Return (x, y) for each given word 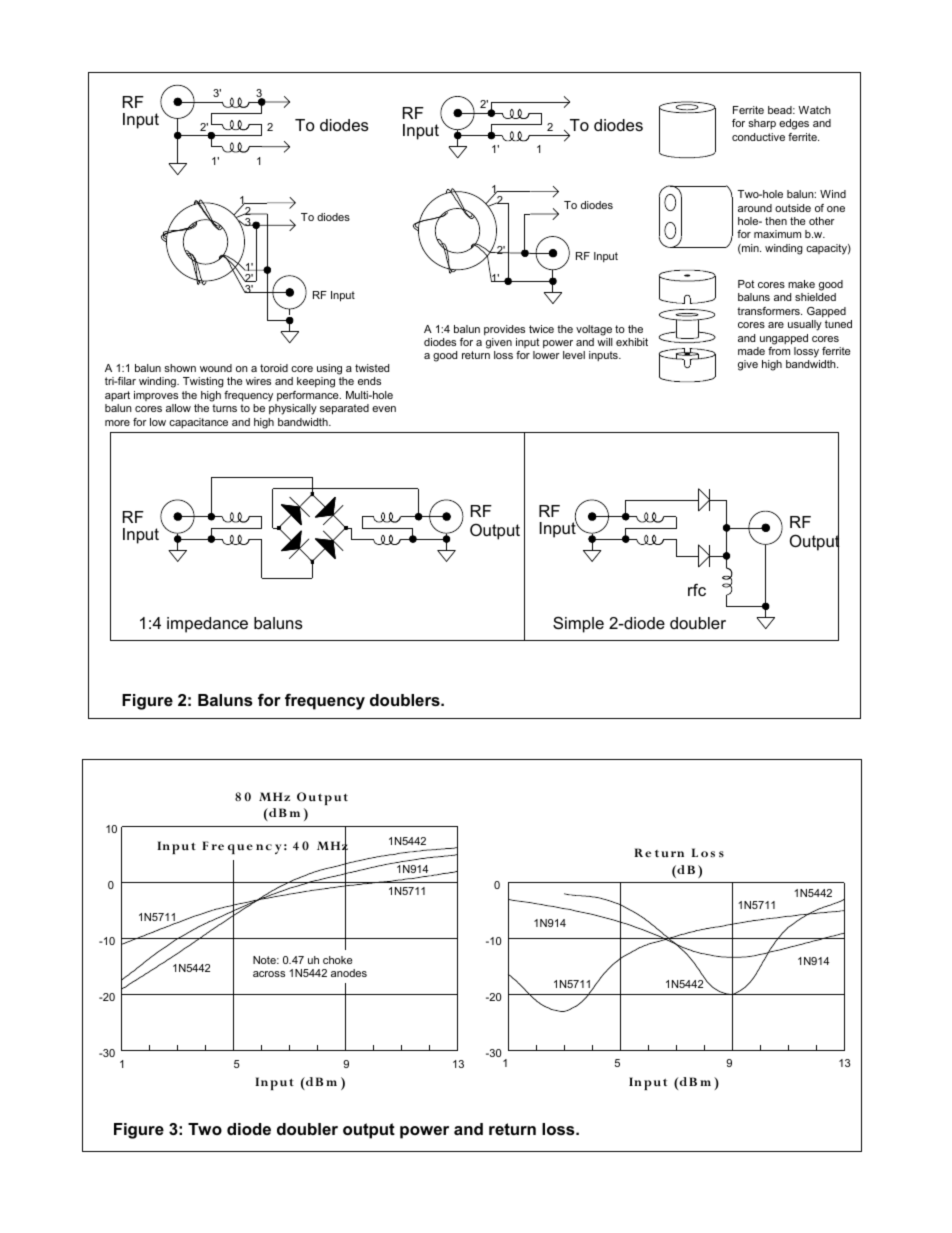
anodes (349, 973)
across (269, 974)
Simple (578, 624)
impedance (207, 625)
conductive (758, 137)
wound (216, 368)
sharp (762, 124)
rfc (697, 589)
